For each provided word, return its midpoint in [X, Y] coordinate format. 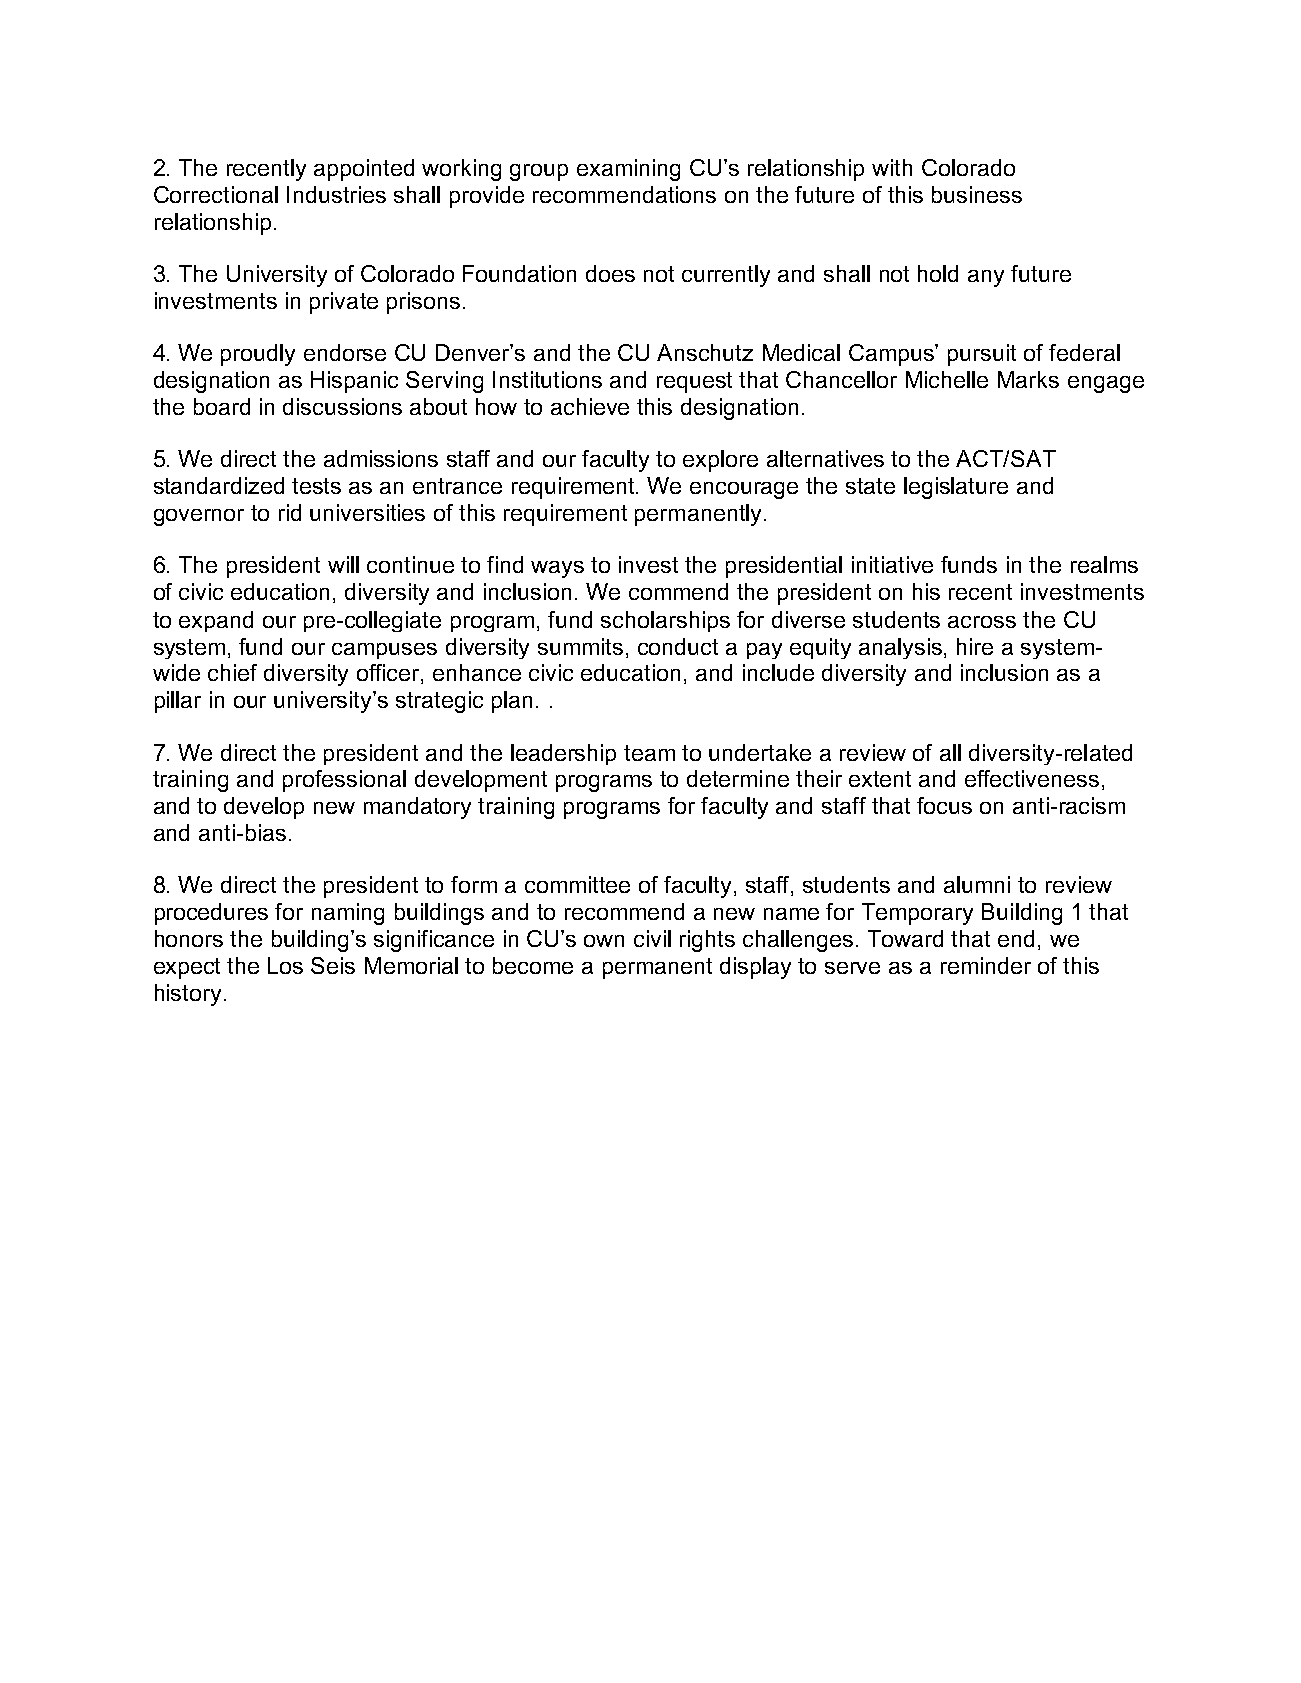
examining [628, 170]
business [977, 194]
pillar [178, 702]
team [649, 753]
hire [975, 646]
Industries [336, 194]
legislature [956, 488]
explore [720, 461]
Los [285, 965]
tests [316, 486]
